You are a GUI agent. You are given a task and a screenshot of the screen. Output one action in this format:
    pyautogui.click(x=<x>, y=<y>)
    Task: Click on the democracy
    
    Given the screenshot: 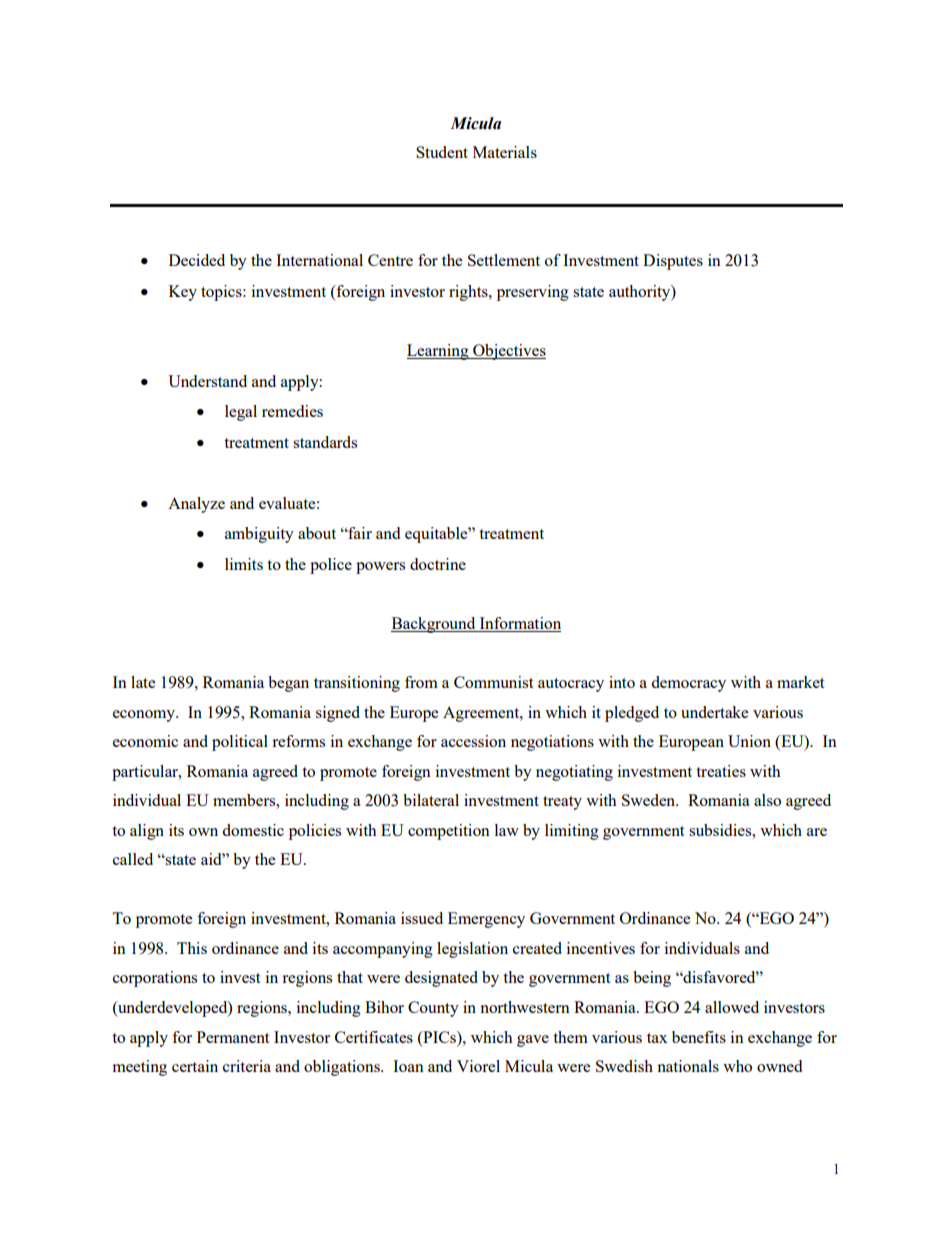 What is the action you would take?
    pyautogui.click(x=688, y=684)
